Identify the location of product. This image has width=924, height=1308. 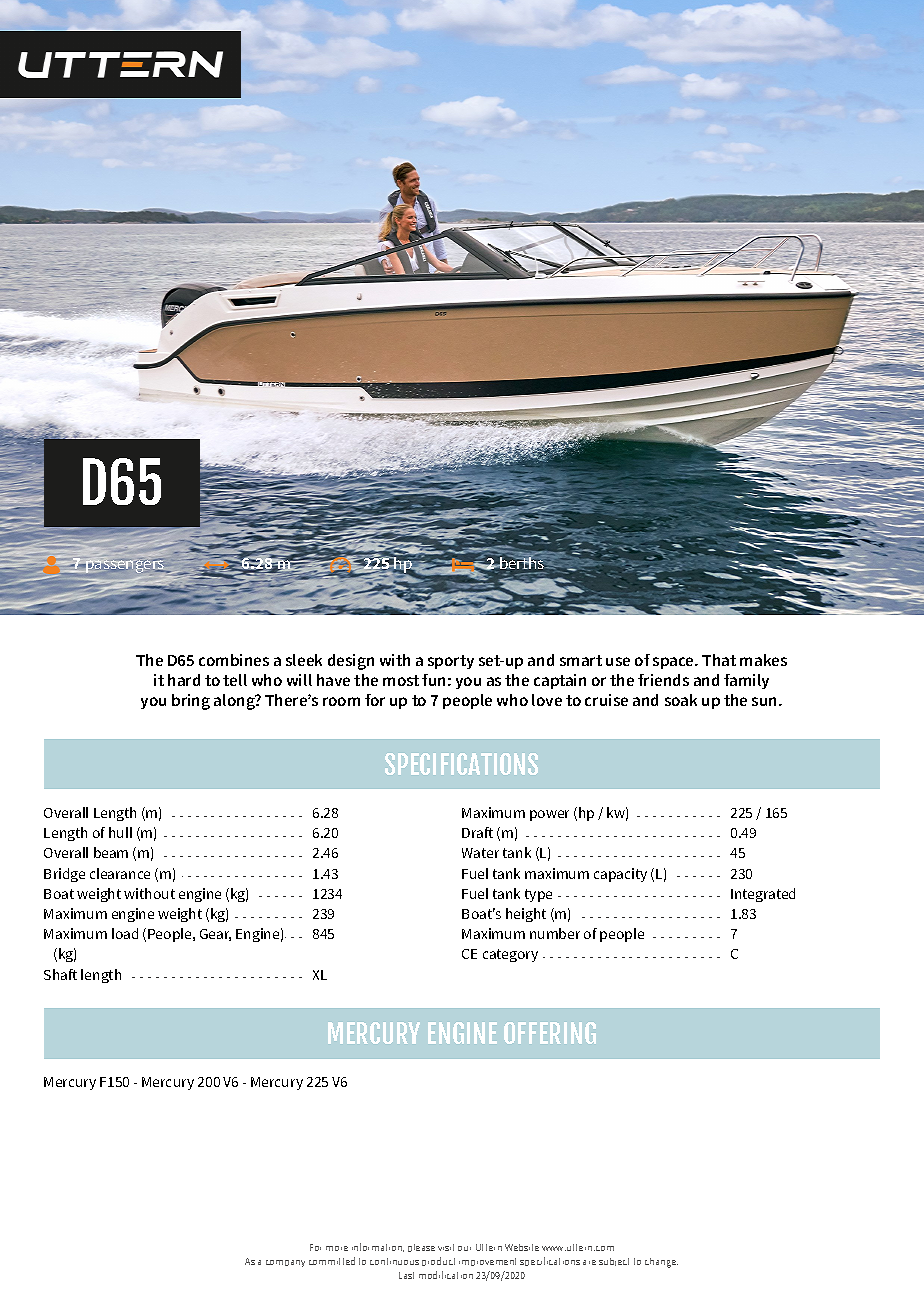
(438, 1261).
